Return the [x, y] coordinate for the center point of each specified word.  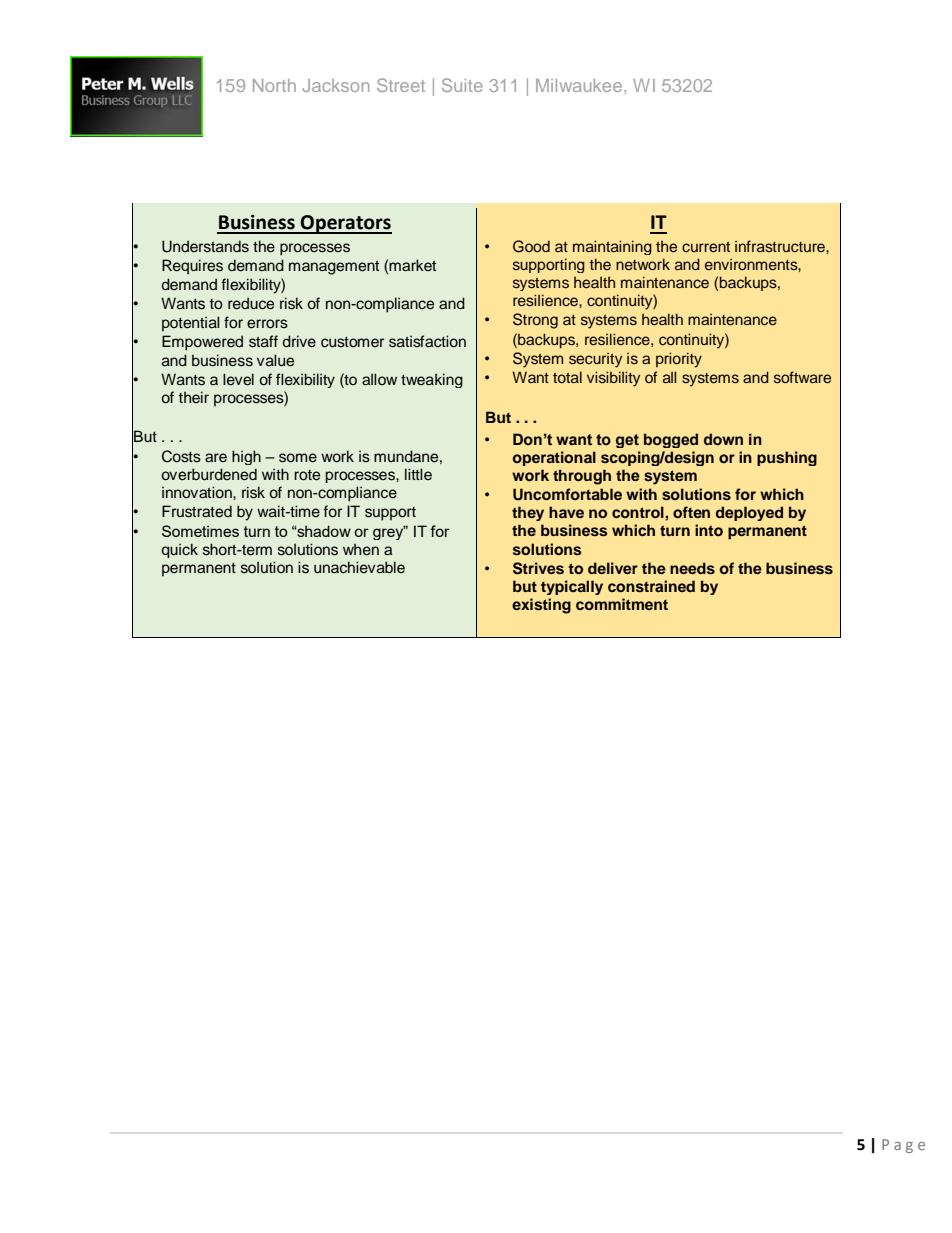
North [274, 85]
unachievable [359, 567]
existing [541, 606]
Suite [462, 85]
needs [692, 568]
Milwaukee [580, 85]
